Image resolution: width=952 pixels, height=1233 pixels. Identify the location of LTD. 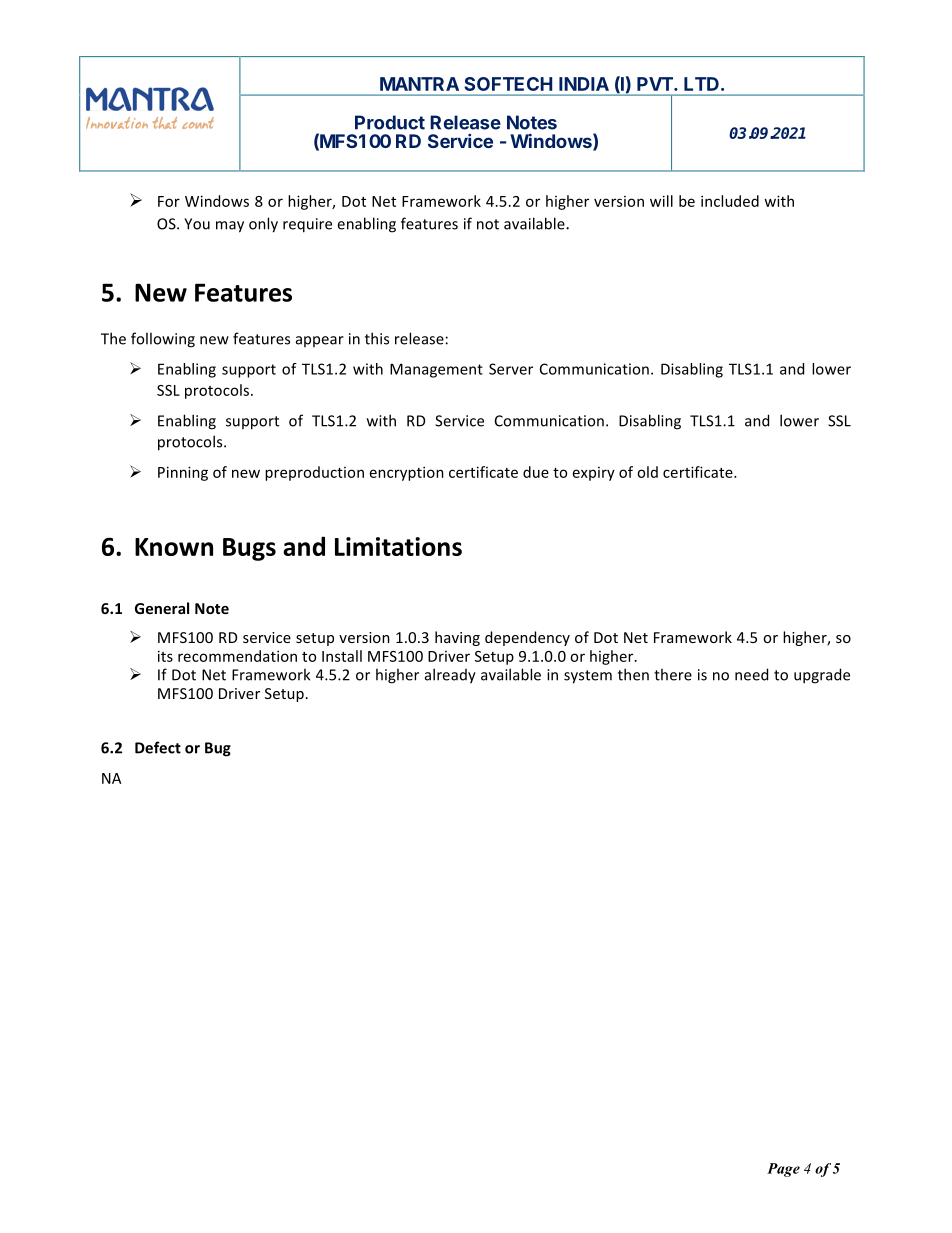
(701, 84).
